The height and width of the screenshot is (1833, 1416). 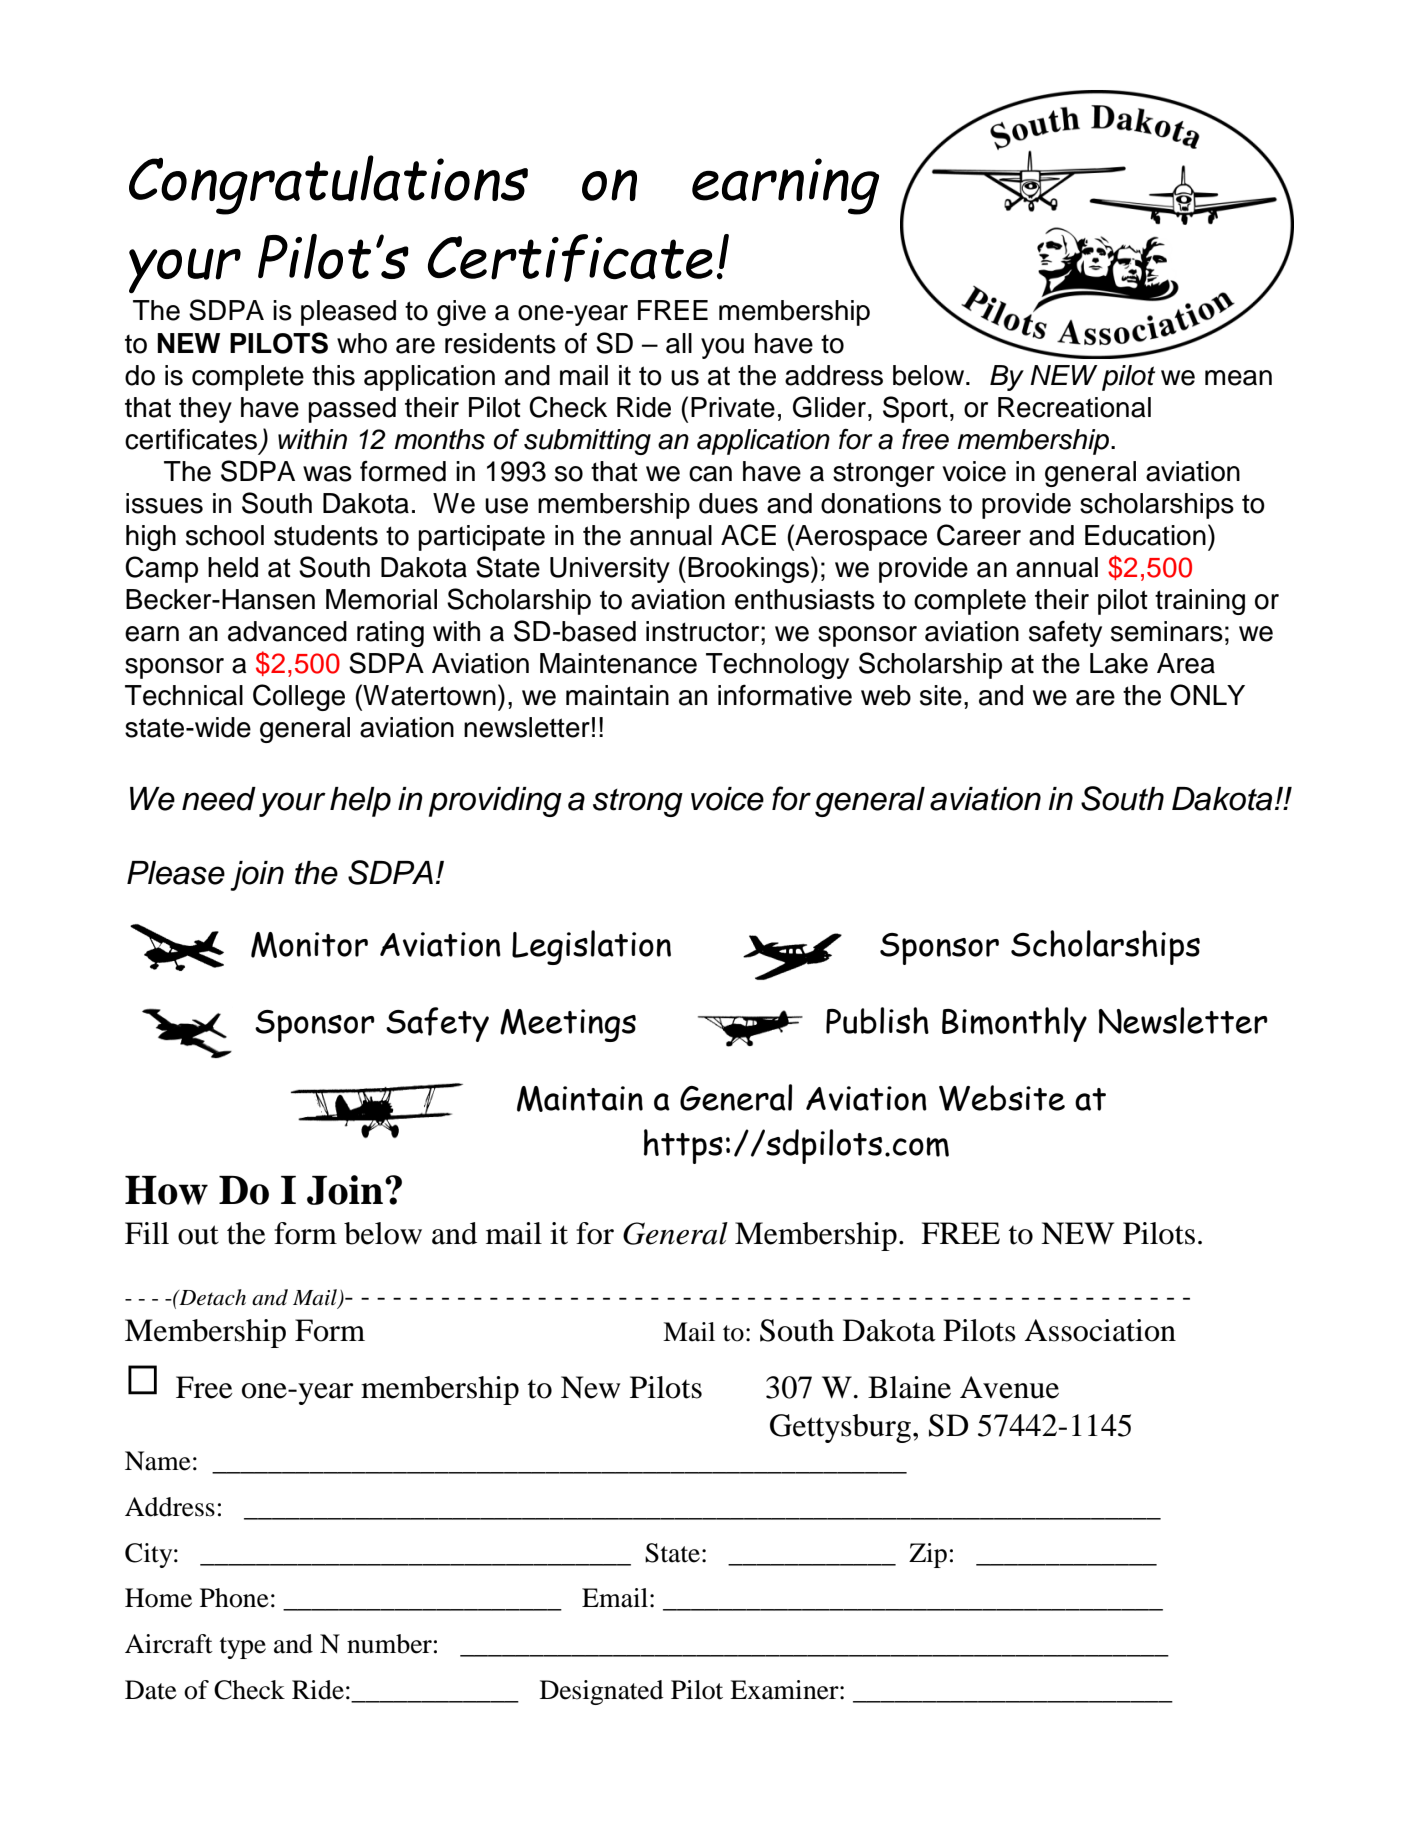 I want to click on How, so click(x=166, y=1190).
